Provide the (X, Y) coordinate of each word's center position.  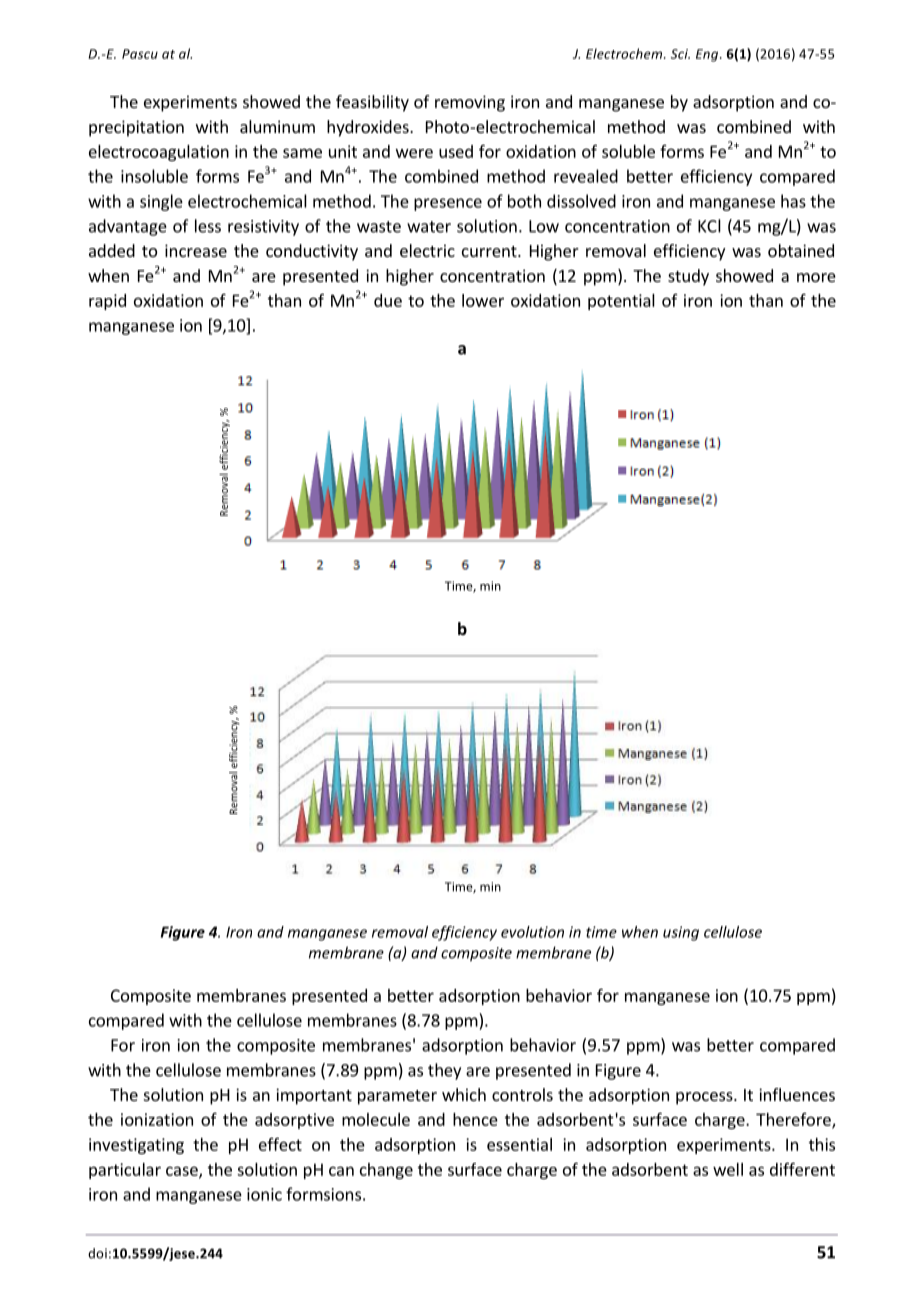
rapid (107, 302)
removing (470, 103)
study (688, 277)
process (705, 1098)
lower (483, 300)
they (444, 1071)
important (314, 1096)
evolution (532, 932)
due (388, 300)
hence (475, 1119)
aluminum (277, 126)
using (681, 933)
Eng (708, 55)
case (183, 1172)
